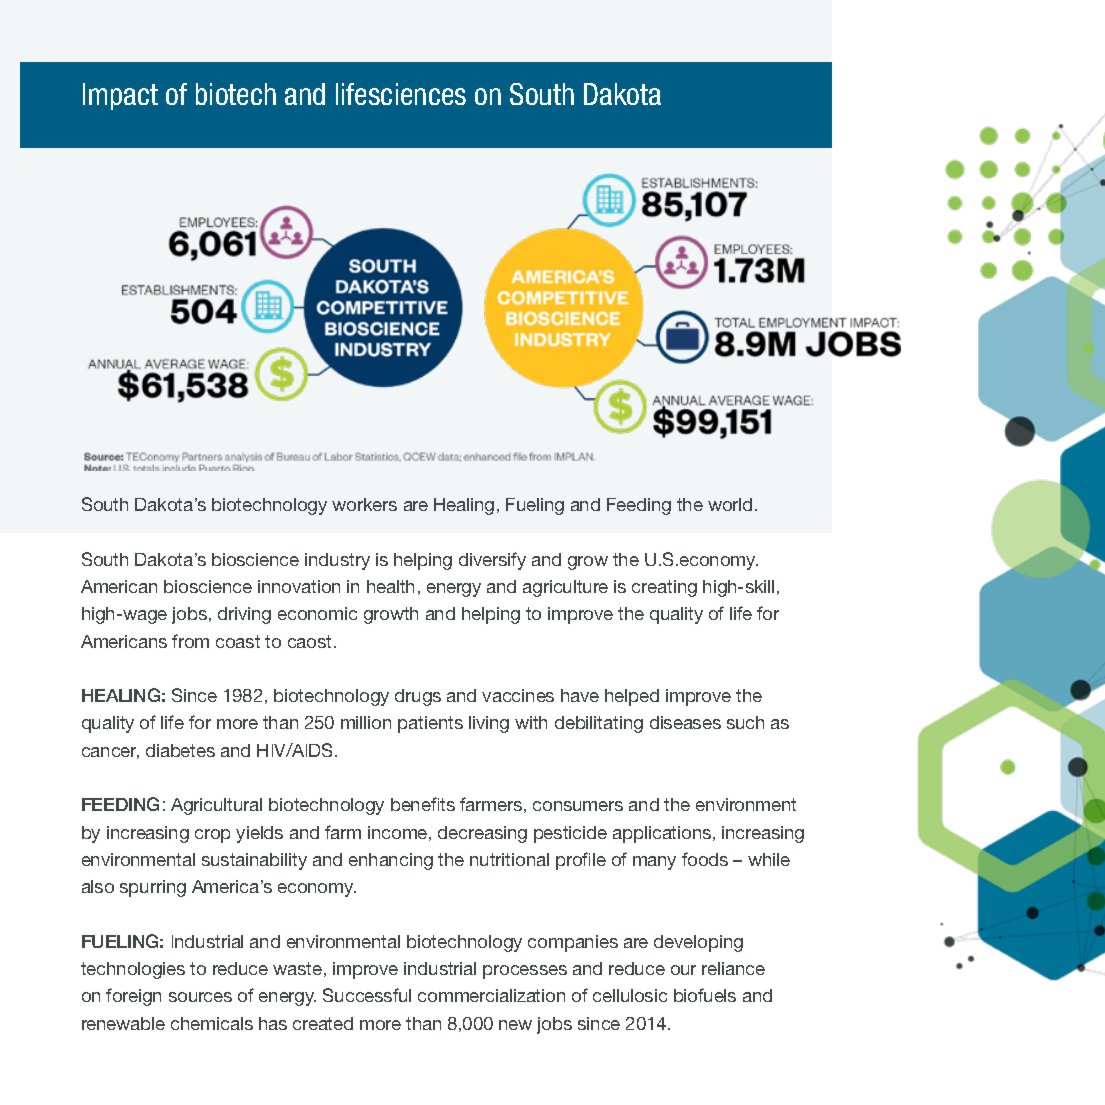  What do you see at coordinates (390, 586) in the screenshot?
I see `health` at bounding box center [390, 586].
